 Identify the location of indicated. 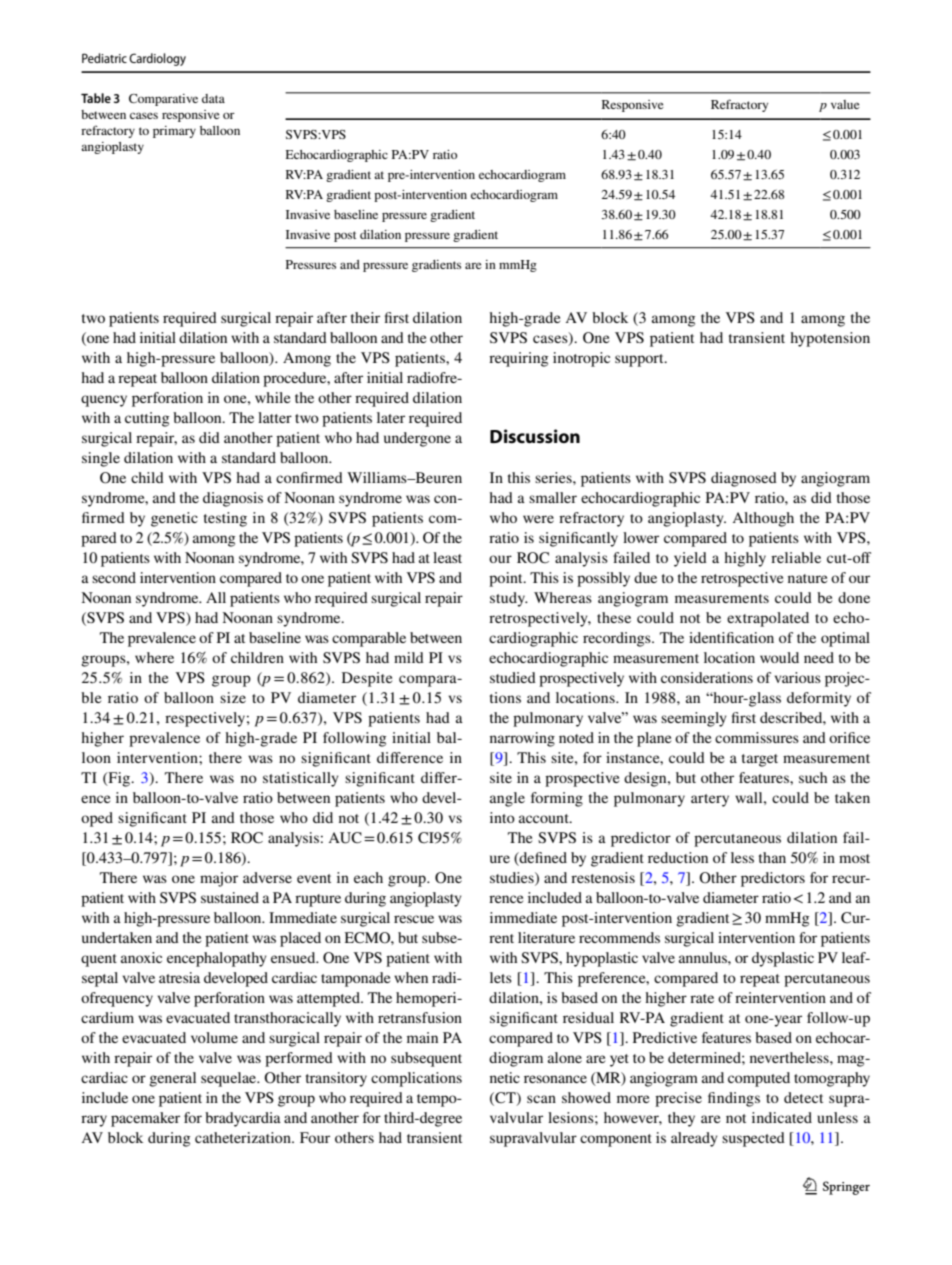
(782, 1117).
